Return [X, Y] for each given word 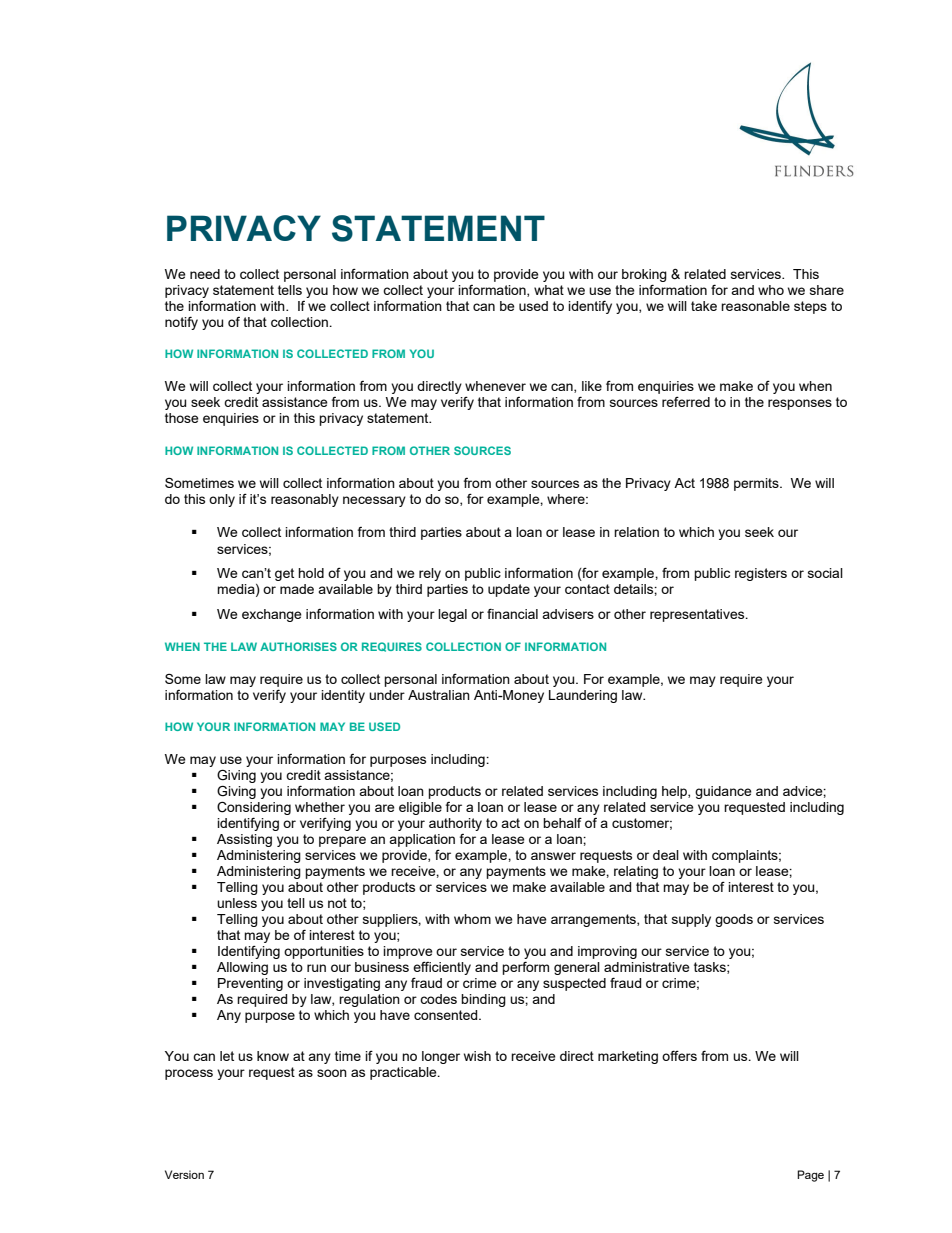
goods [734, 920]
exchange [272, 615]
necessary [374, 501]
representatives [698, 615]
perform [525, 968]
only [222, 500]
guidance [723, 792]
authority [455, 824]
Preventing [250, 984]
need [205, 274]
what [549, 290]
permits [757, 484]
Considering [254, 809]
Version [184, 1174]
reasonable [755, 306]
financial [512, 613]
